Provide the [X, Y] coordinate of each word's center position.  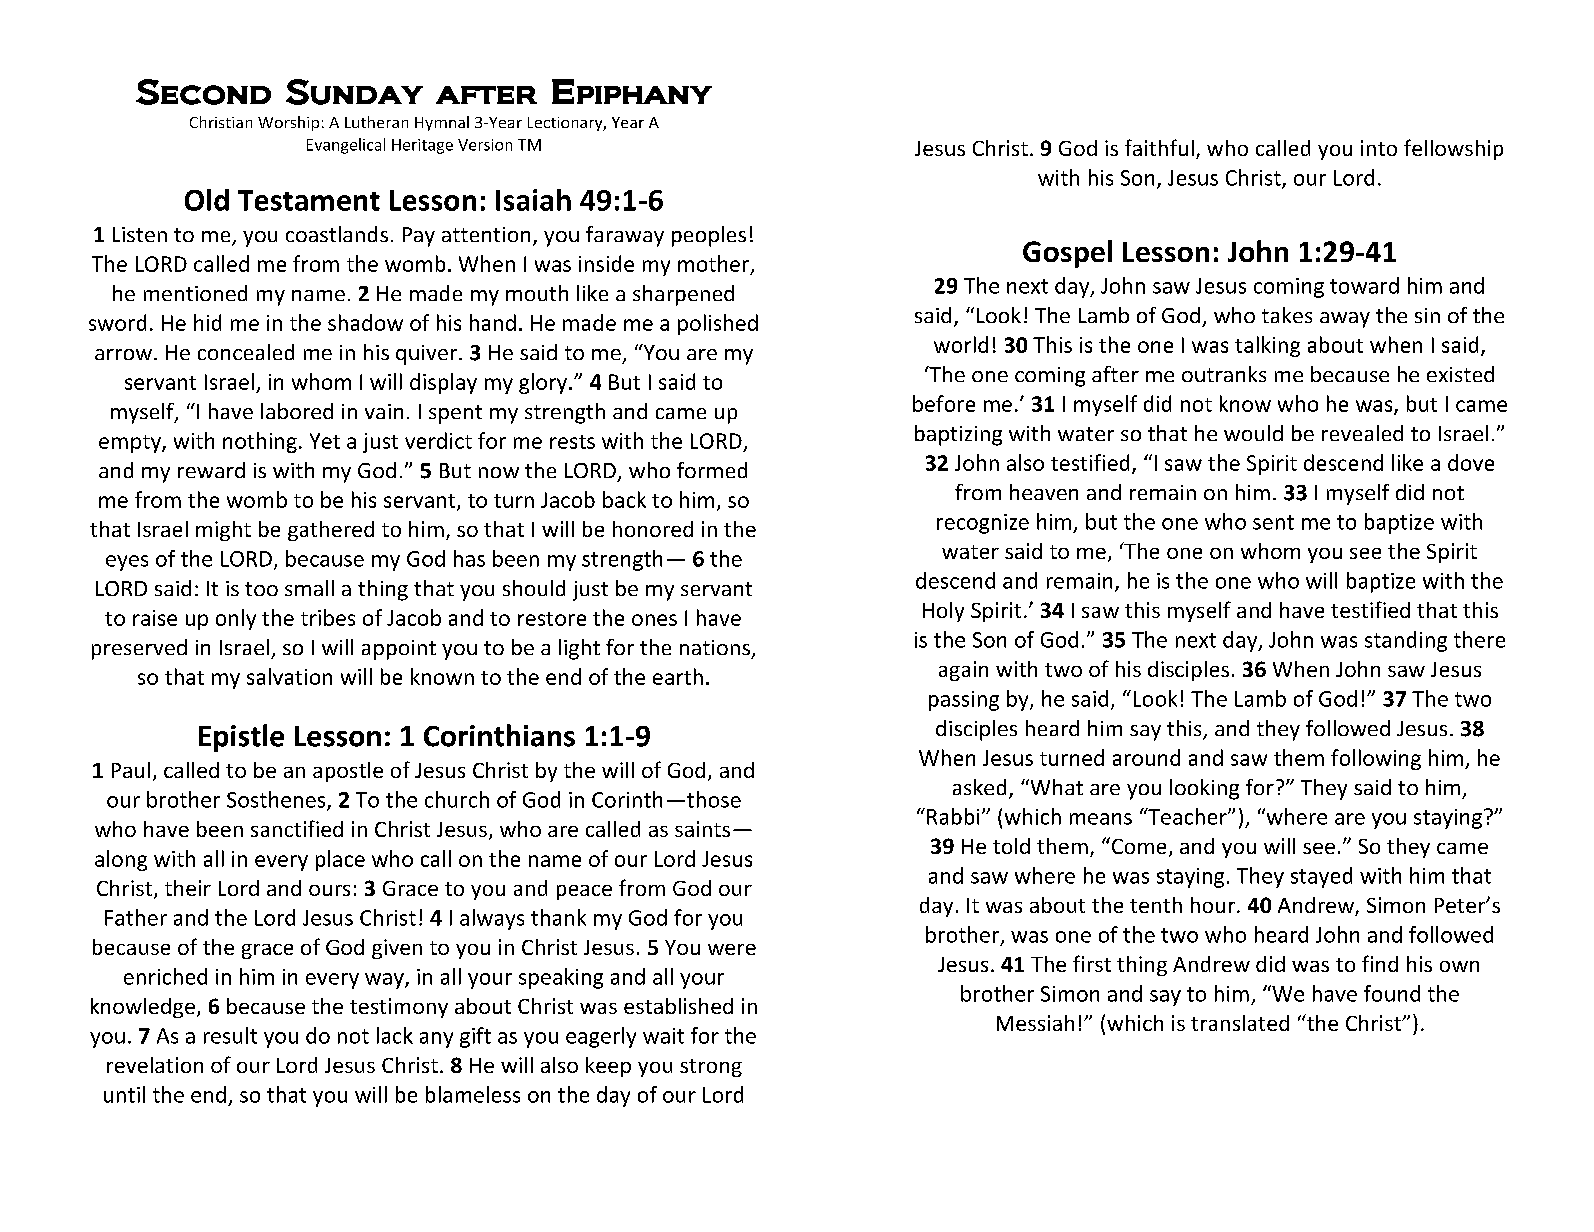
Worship [288, 123]
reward [211, 470]
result [230, 1035]
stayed [1321, 877]
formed [712, 470]
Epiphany [632, 91]
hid [207, 322]
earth [678, 676]
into [1379, 148]
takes [1287, 315]
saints [702, 829]
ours [329, 890]
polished [718, 324]
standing [1406, 641]
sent [1273, 522]
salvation [289, 676]
